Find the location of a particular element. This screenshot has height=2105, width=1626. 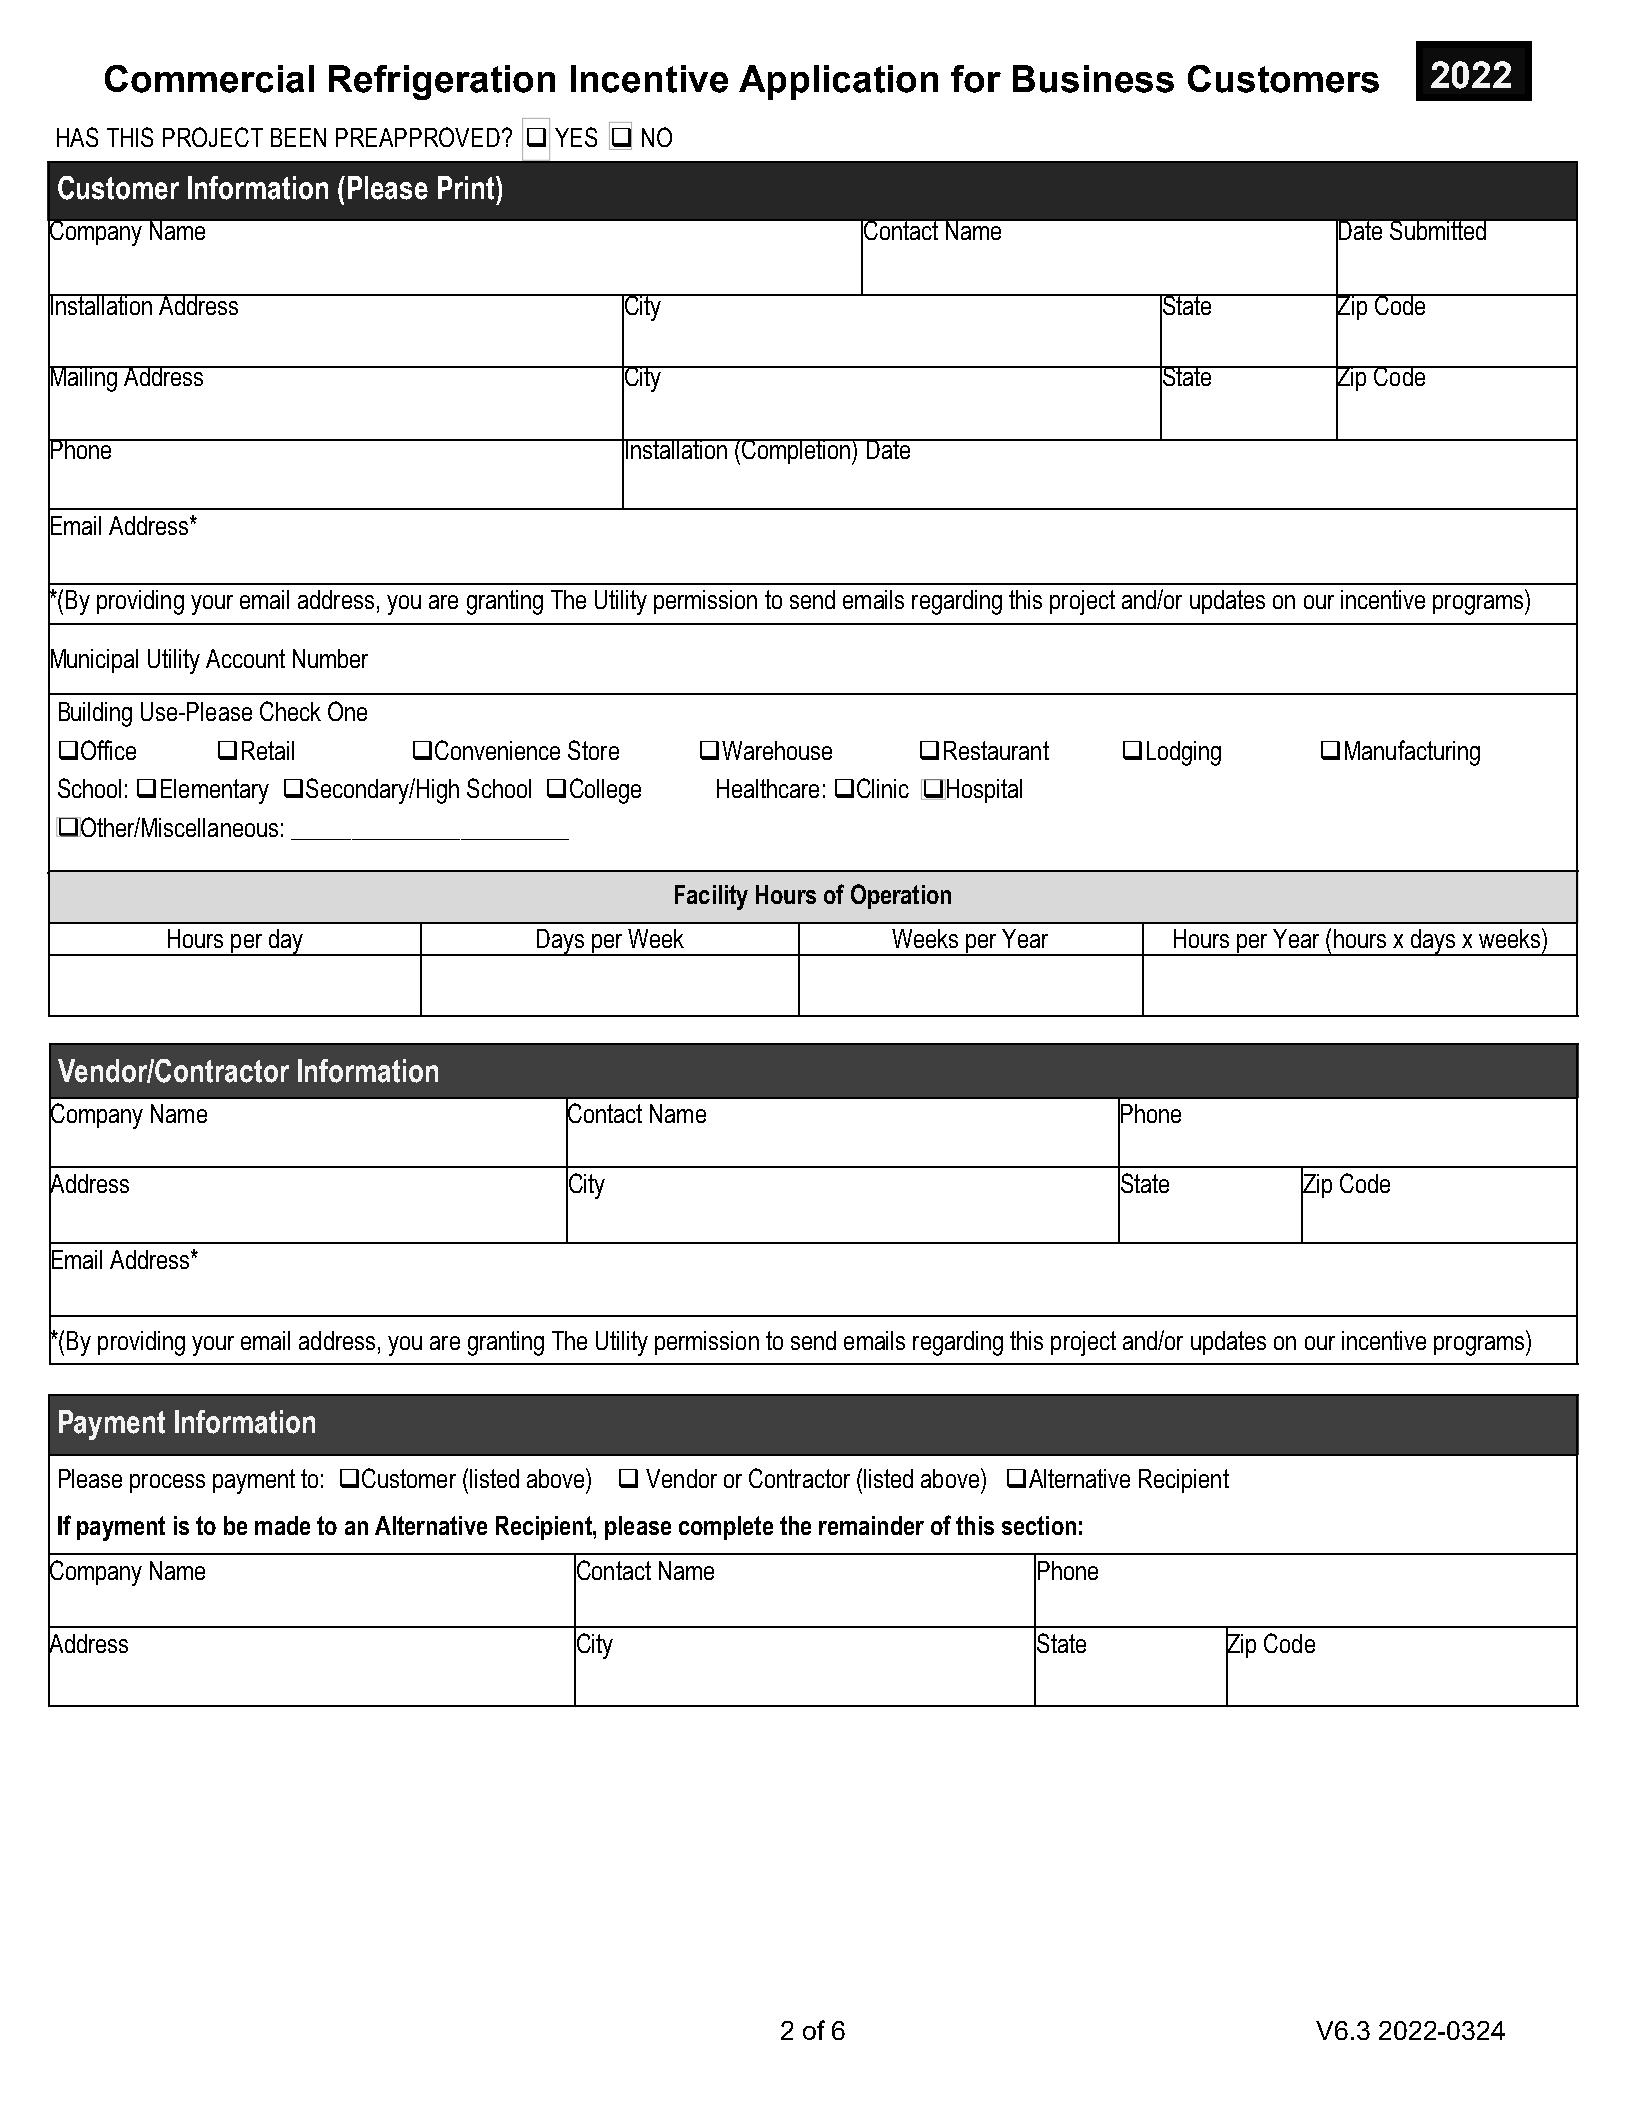

Business is located at coordinates (1093, 79).
